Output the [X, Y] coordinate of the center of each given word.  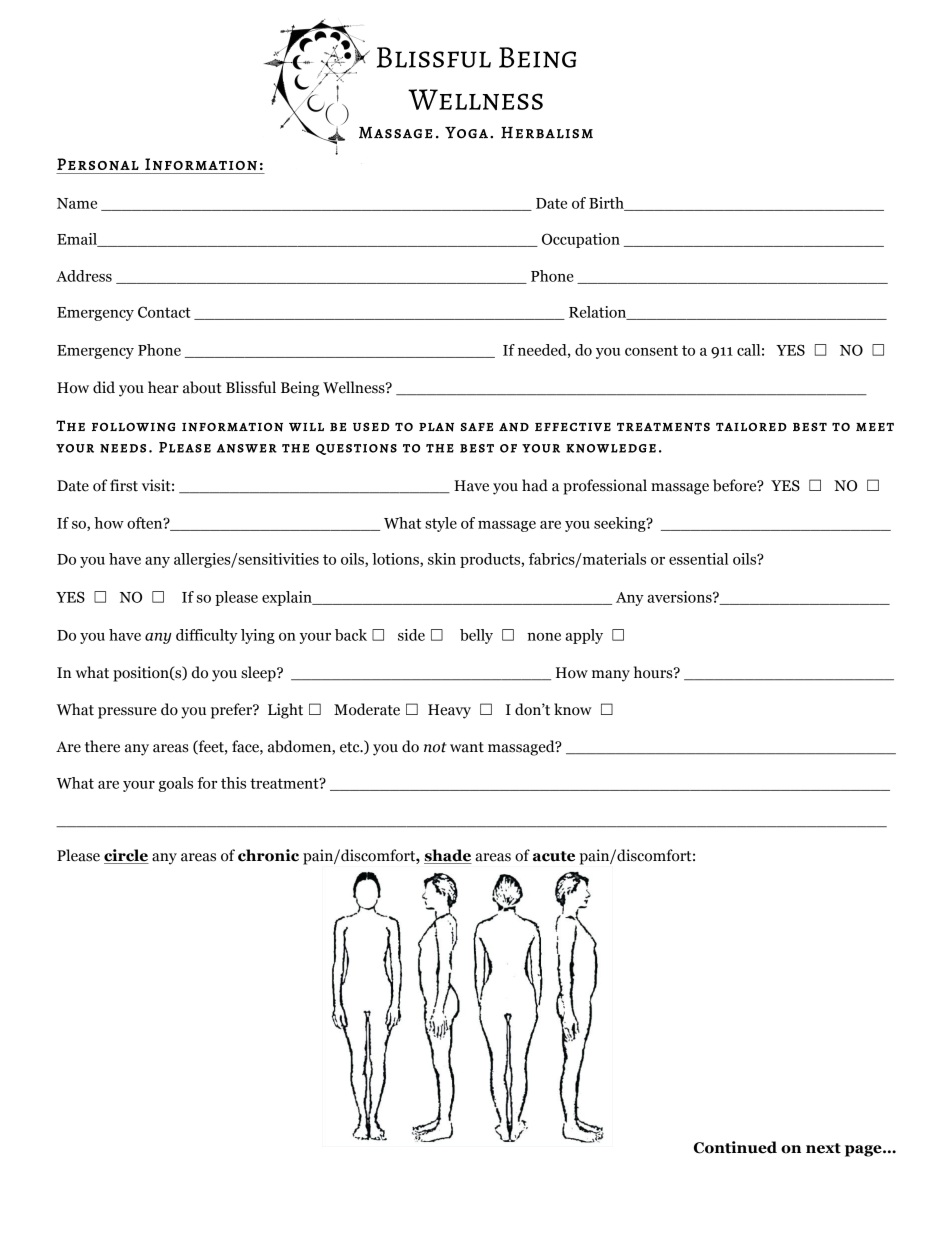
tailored [751, 427]
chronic [268, 855]
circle [126, 856]
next [823, 1148]
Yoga [466, 132]
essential [698, 559]
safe [477, 426]
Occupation [581, 240]
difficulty [207, 636]
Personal [98, 164]
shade [448, 856]
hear [163, 387]
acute [554, 856]
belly [476, 636]
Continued [735, 1147]
